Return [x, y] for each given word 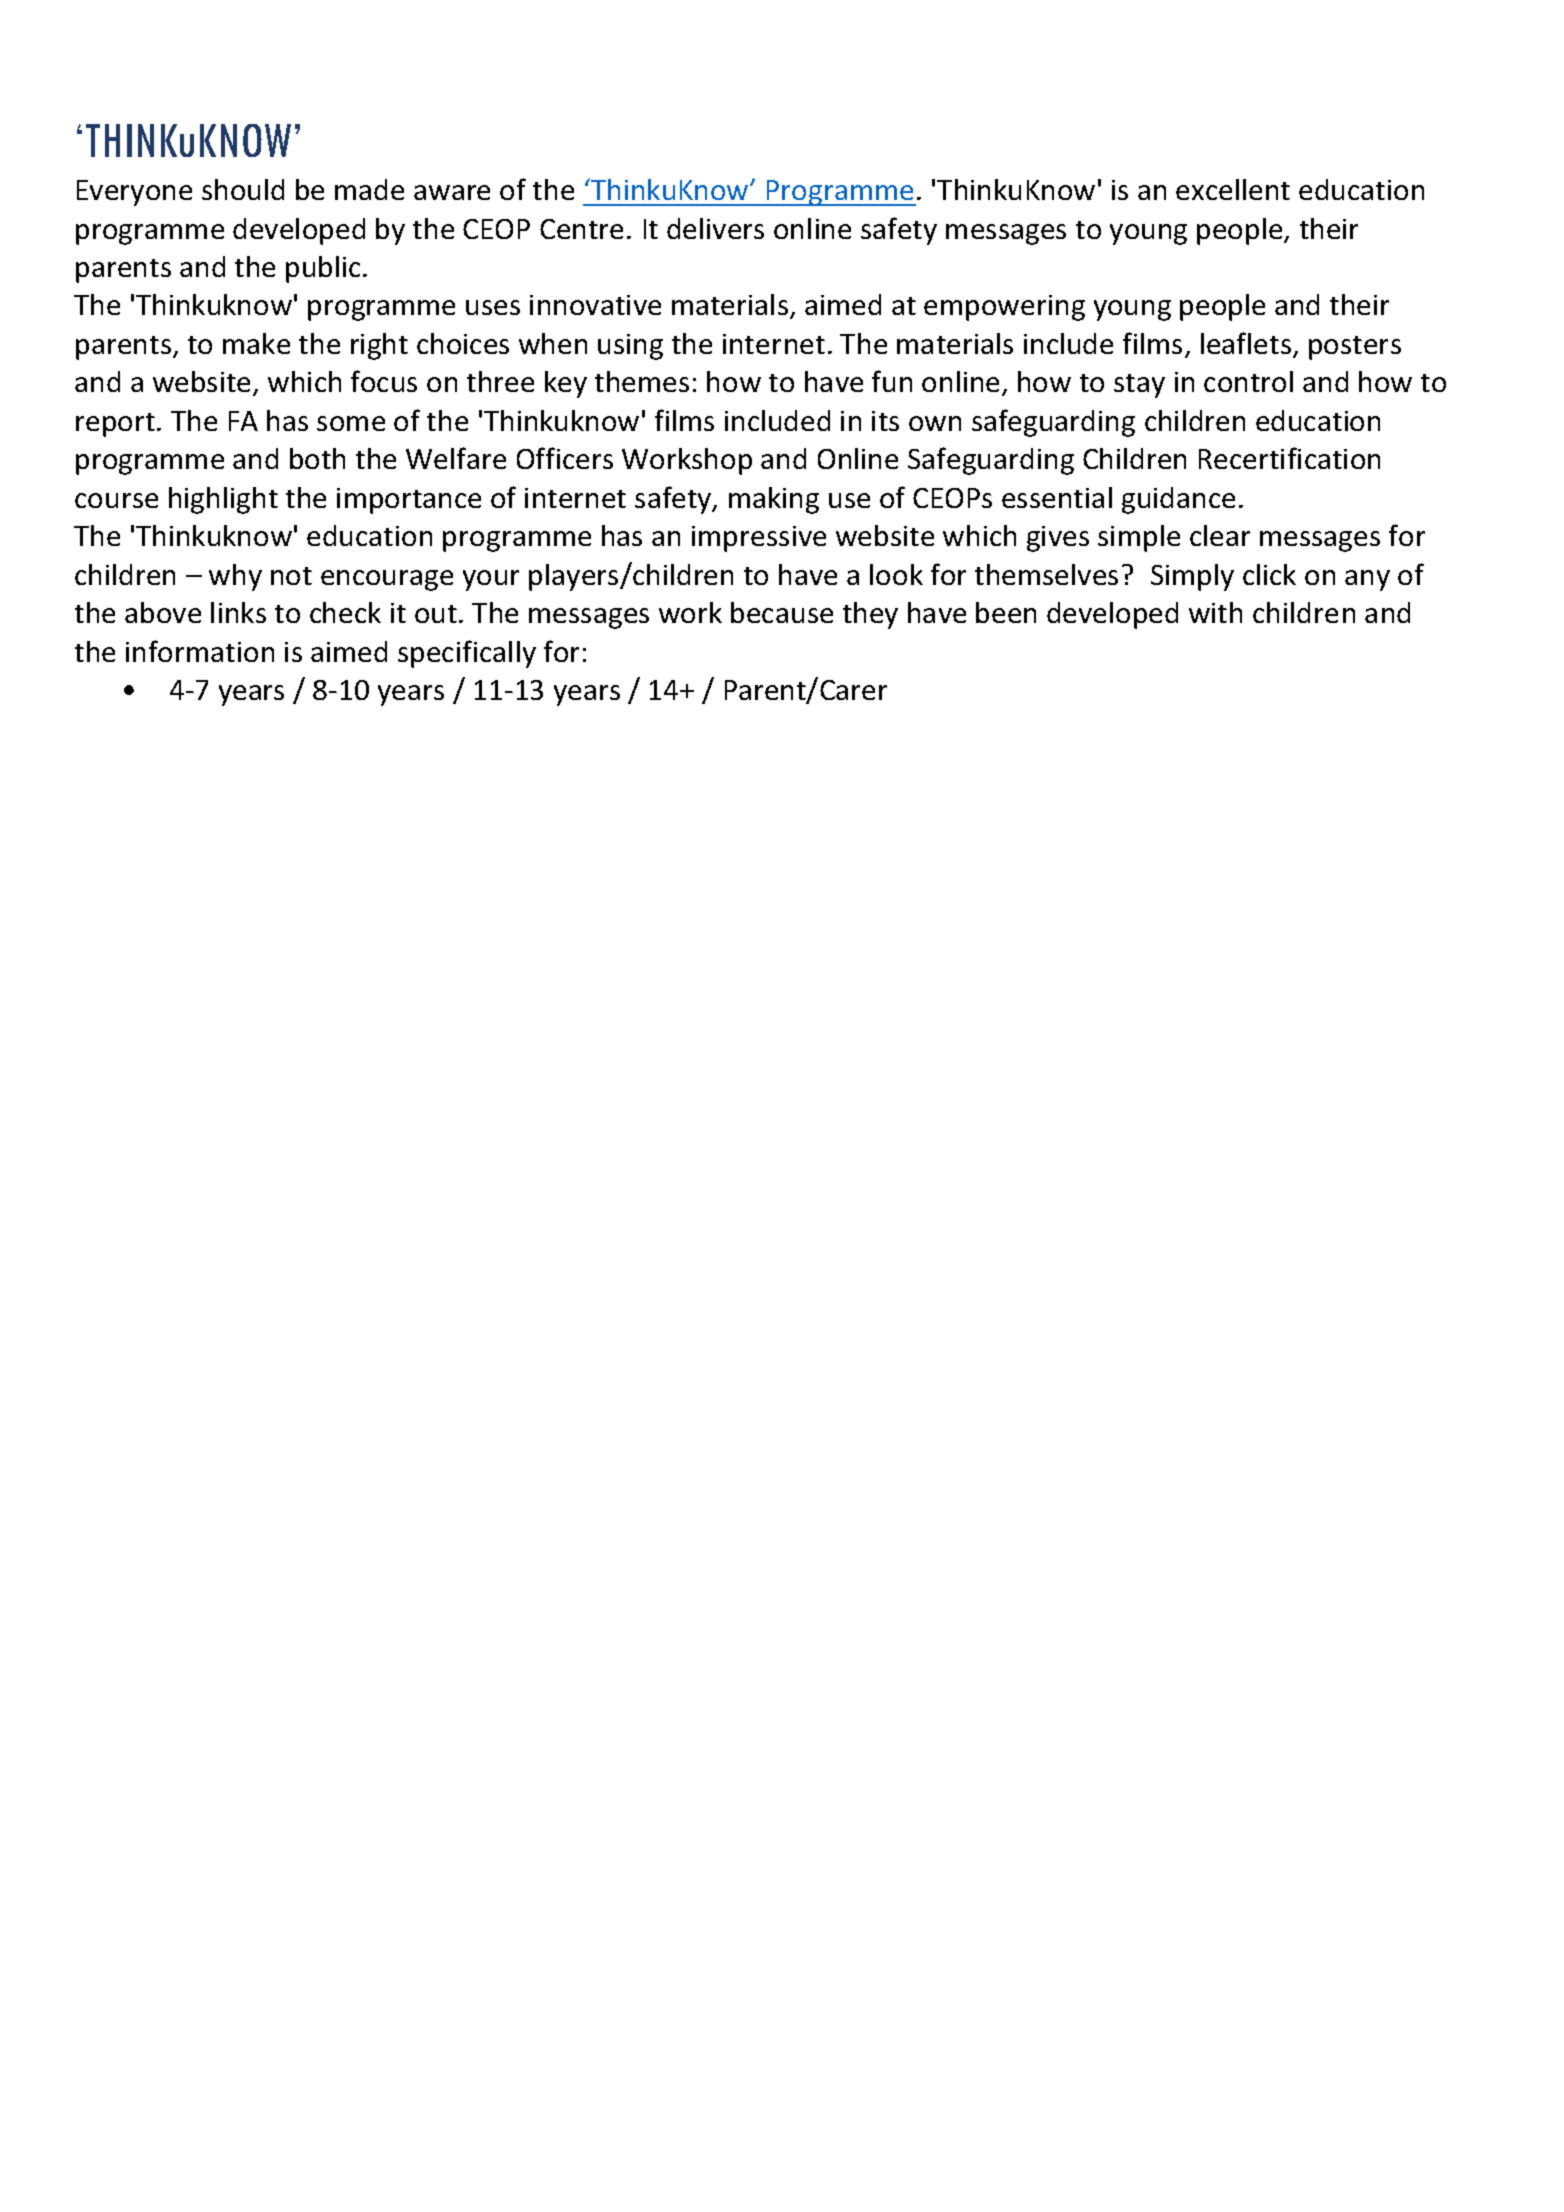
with [1215, 612]
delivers [715, 228]
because [782, 612]
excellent [1233, 189]
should [243, 189]
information [200, 651]
